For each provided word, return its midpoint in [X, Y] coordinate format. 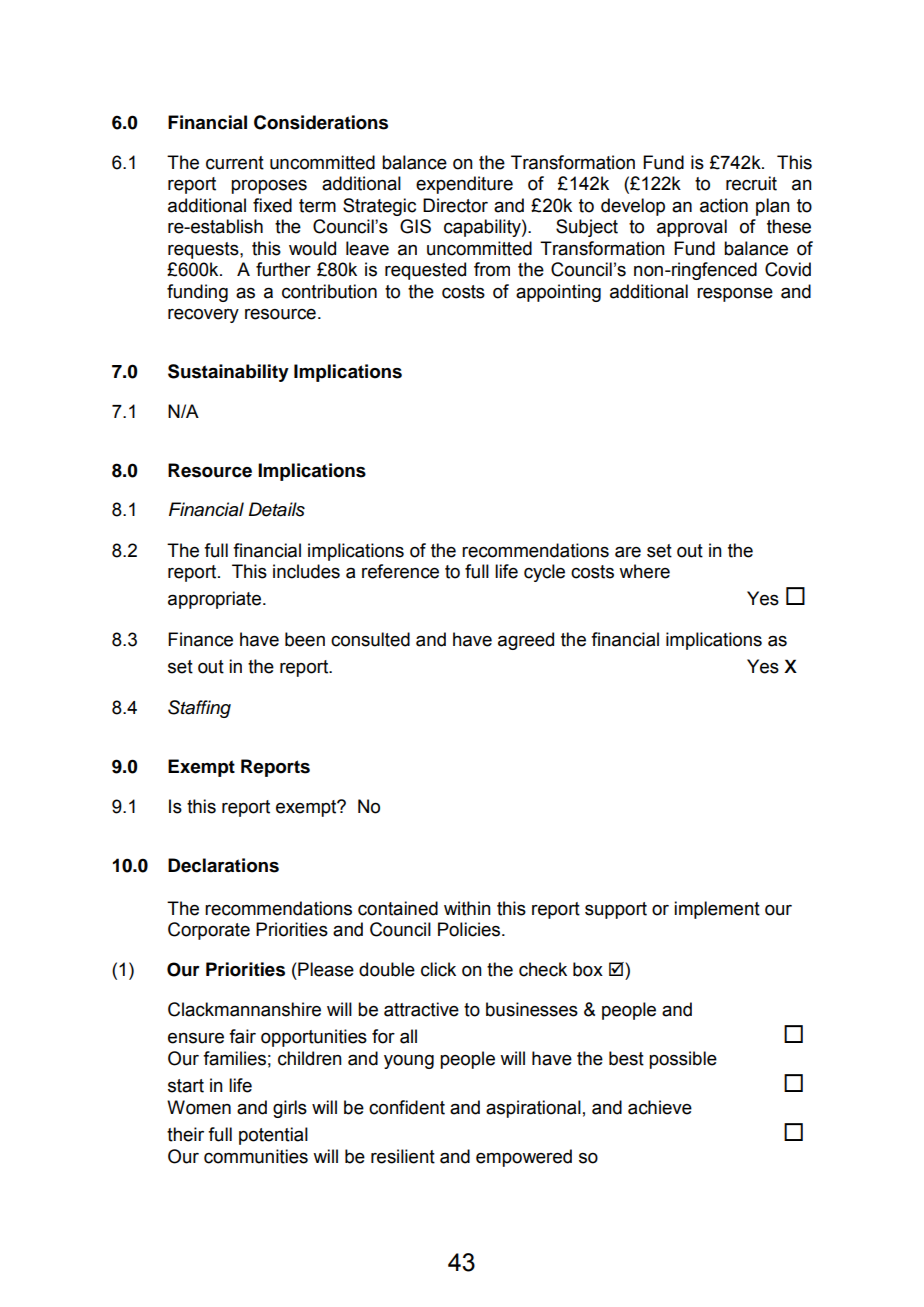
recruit [751, 183]
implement [717, 910]
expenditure [464, 185]
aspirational [533, 1109]
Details [277, 509]
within [467, 908]
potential [273, 1136]
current [235, 163]
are [628, 552]
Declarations [223, 865]
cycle [544, 573]
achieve [660, 1107]
